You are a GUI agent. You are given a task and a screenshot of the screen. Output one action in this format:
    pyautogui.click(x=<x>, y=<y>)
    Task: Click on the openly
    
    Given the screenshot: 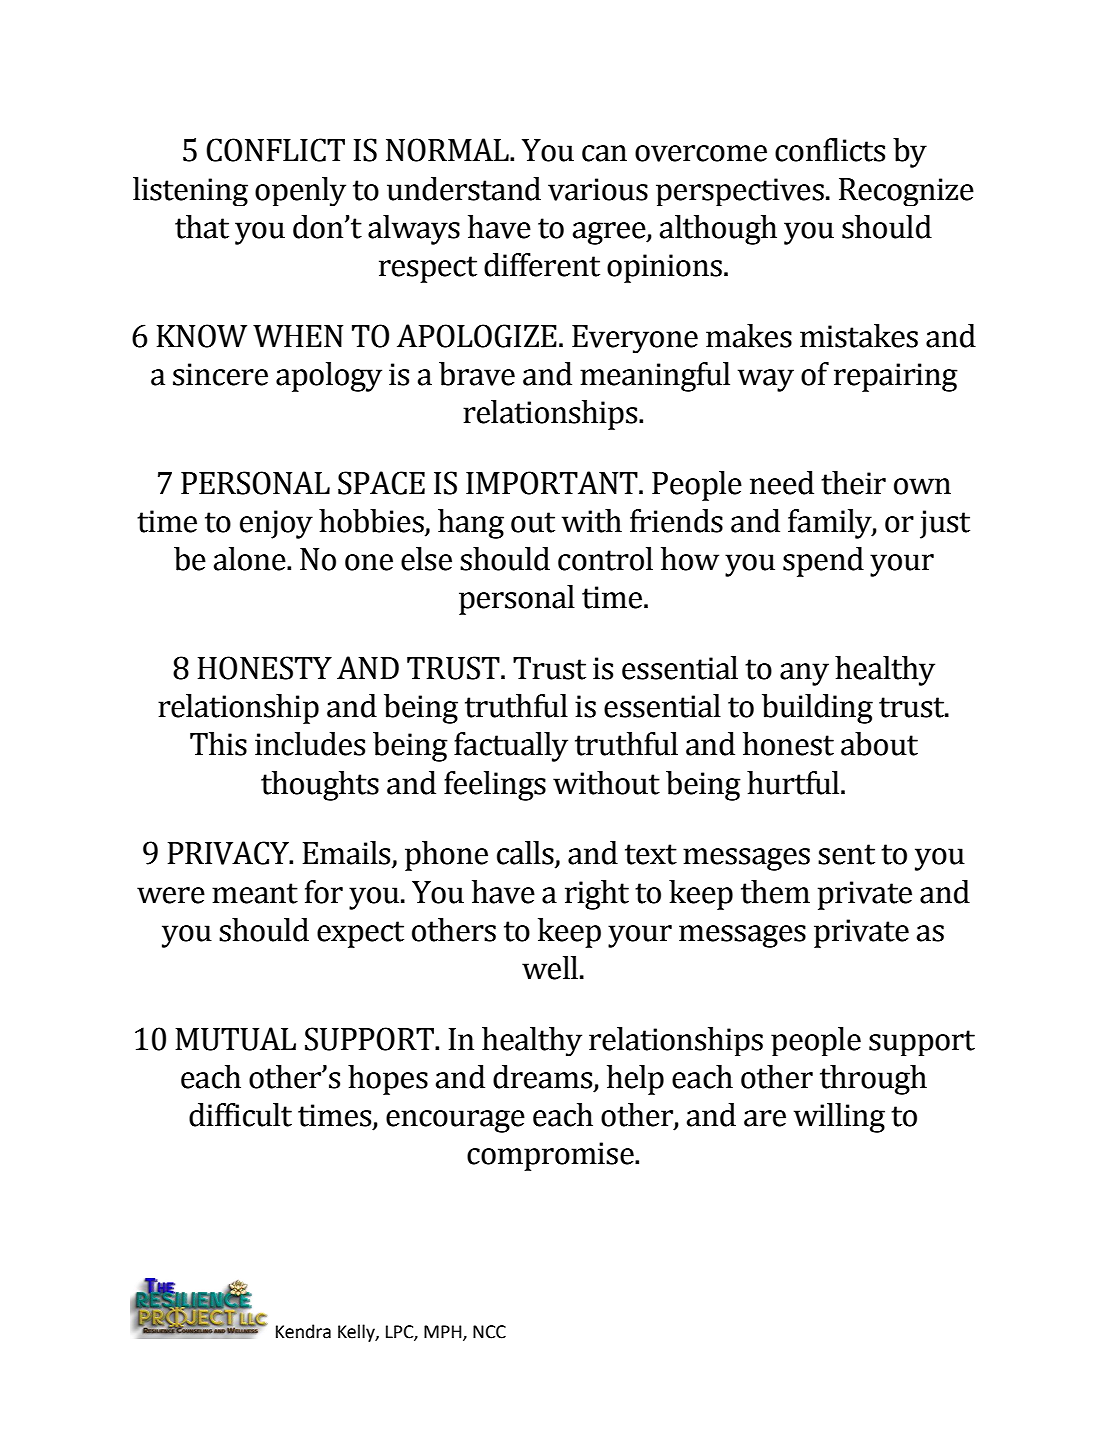 What is the action you would take?
    pyautogui.click(x=300, y=191)
